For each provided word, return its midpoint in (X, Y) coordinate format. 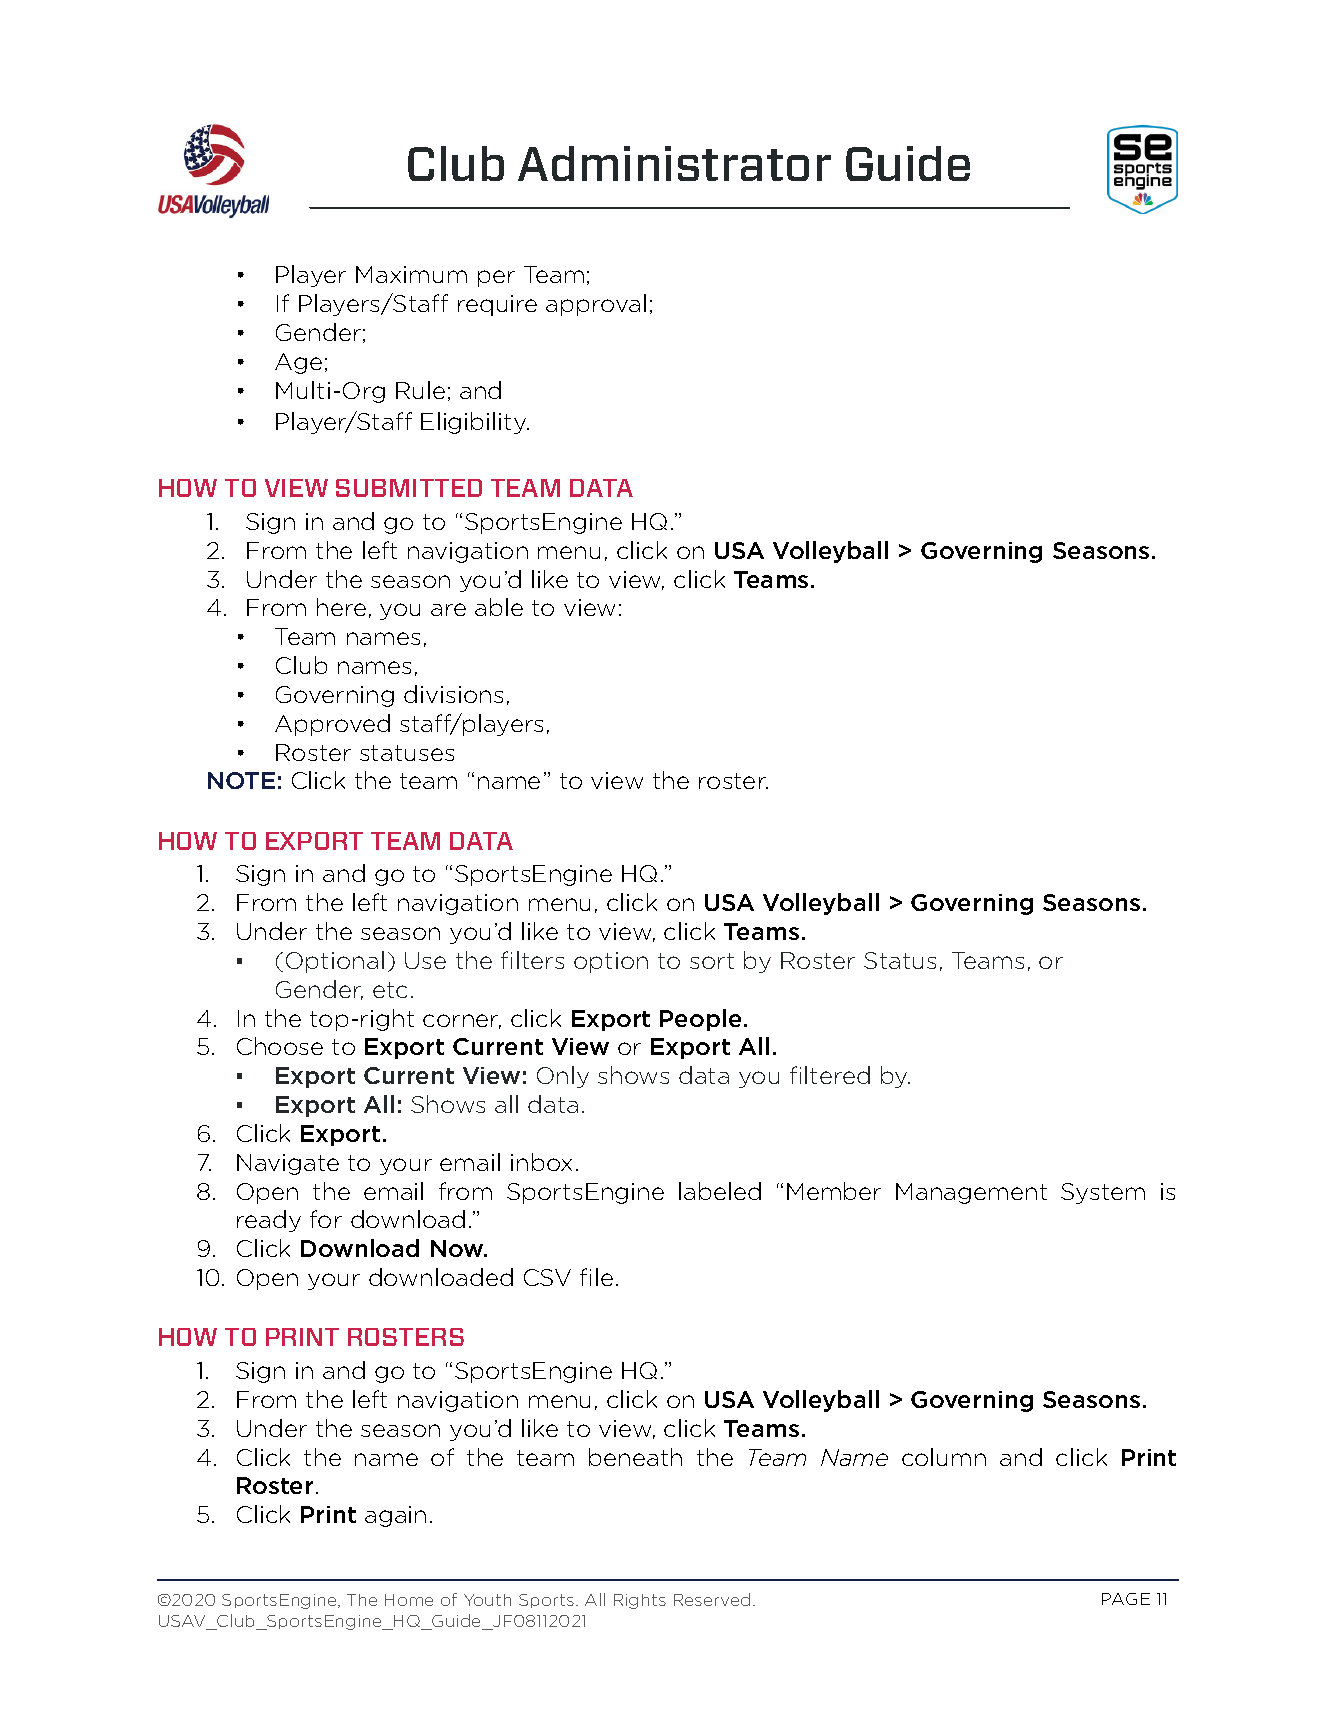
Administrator (674, 163)
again (395, 1516)
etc (390, 990)
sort (712, 961)
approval (596, 305)
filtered (830, 1075)
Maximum (411, 274)
